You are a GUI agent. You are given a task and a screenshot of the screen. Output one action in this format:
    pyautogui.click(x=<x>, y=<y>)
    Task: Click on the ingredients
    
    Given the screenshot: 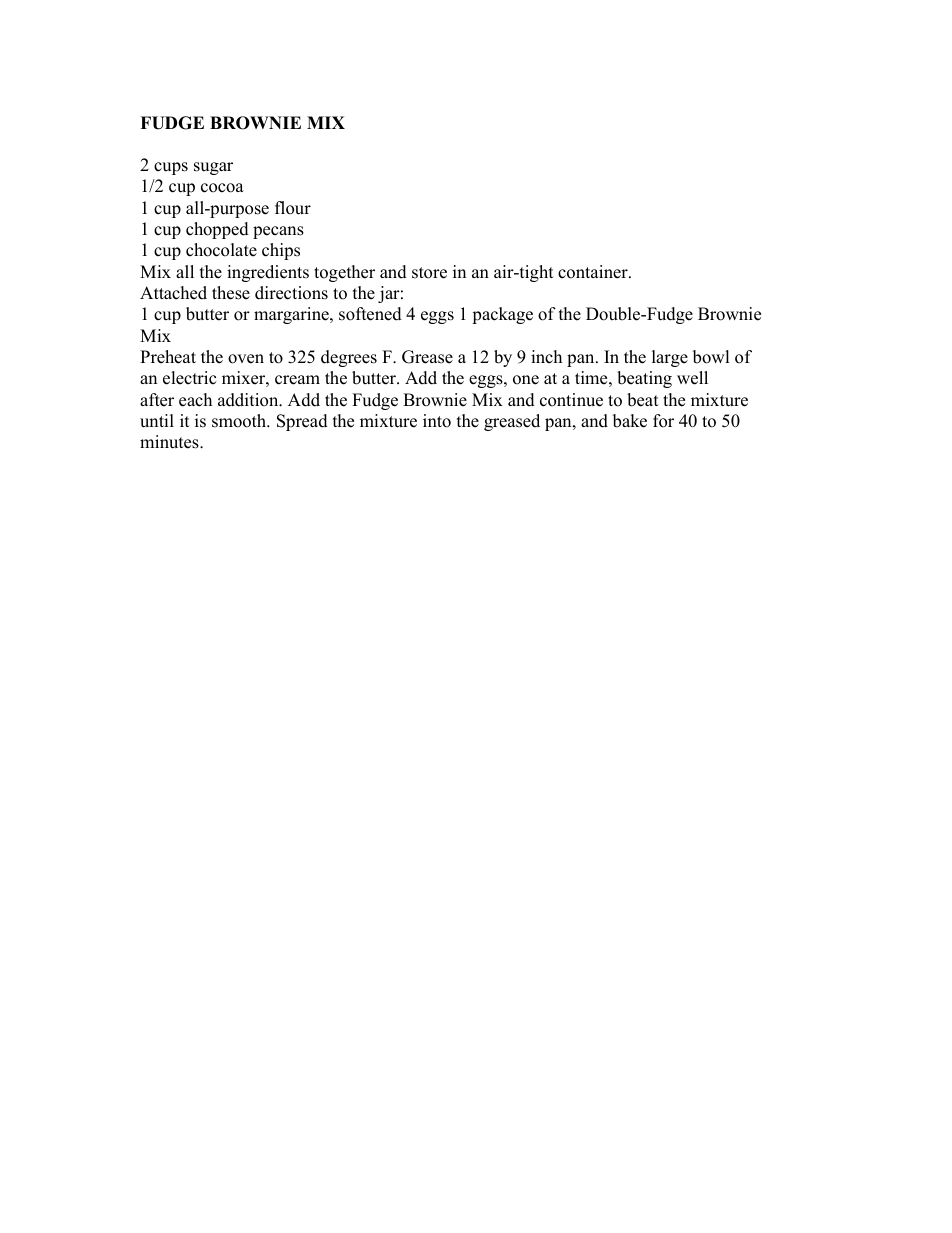 What is the action you would take?
    pyautogui.click(x=268, y=273)
